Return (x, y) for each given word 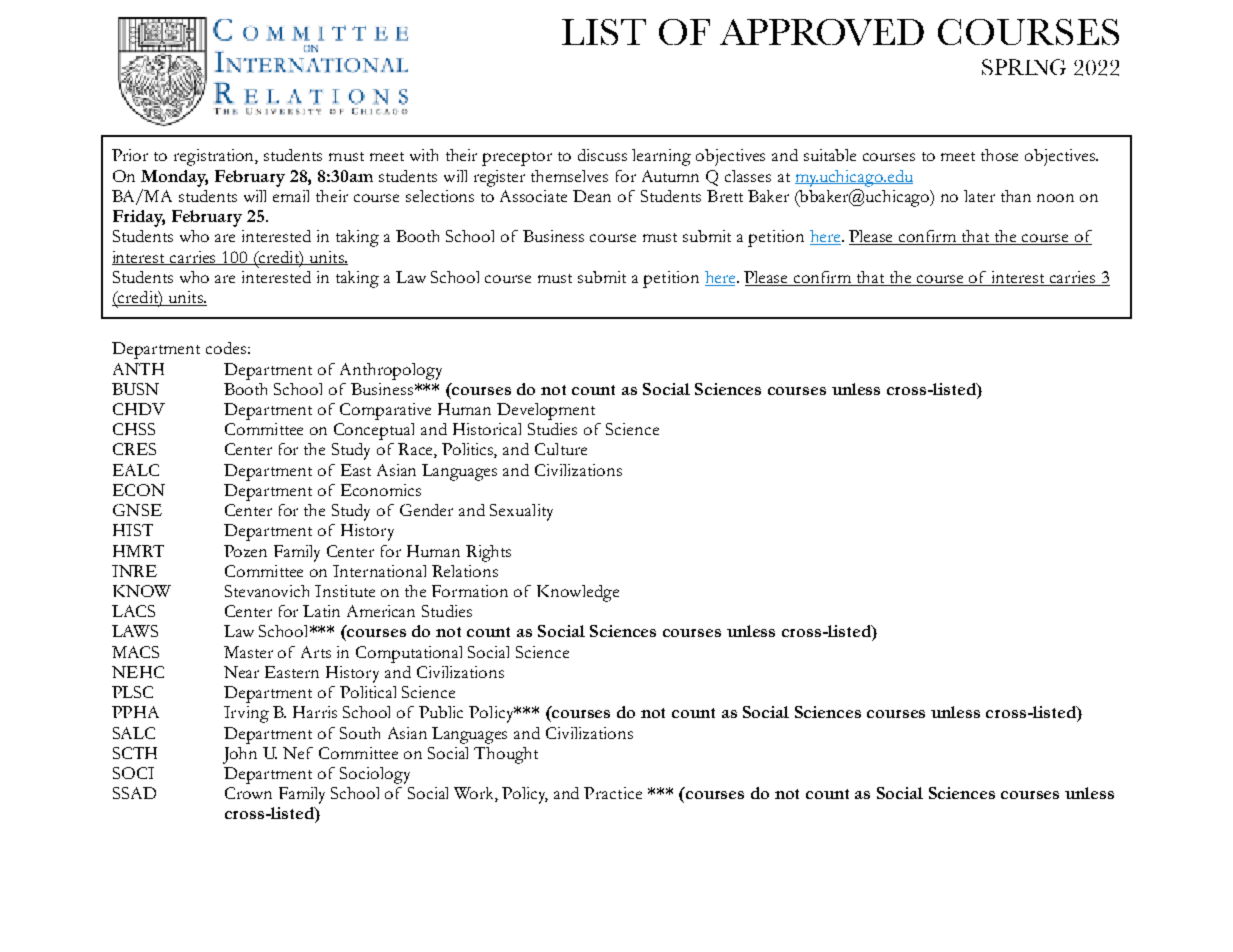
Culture (561, 449)
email (291, 196)
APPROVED (822, 32)
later (979, 196)
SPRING (1024, 67)
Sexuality (521, 512)
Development (546, 411)
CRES (134, 449)
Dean (592, 196)
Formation (470, 591)
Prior (130, 155)
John (240, 755)
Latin (321, 611)
